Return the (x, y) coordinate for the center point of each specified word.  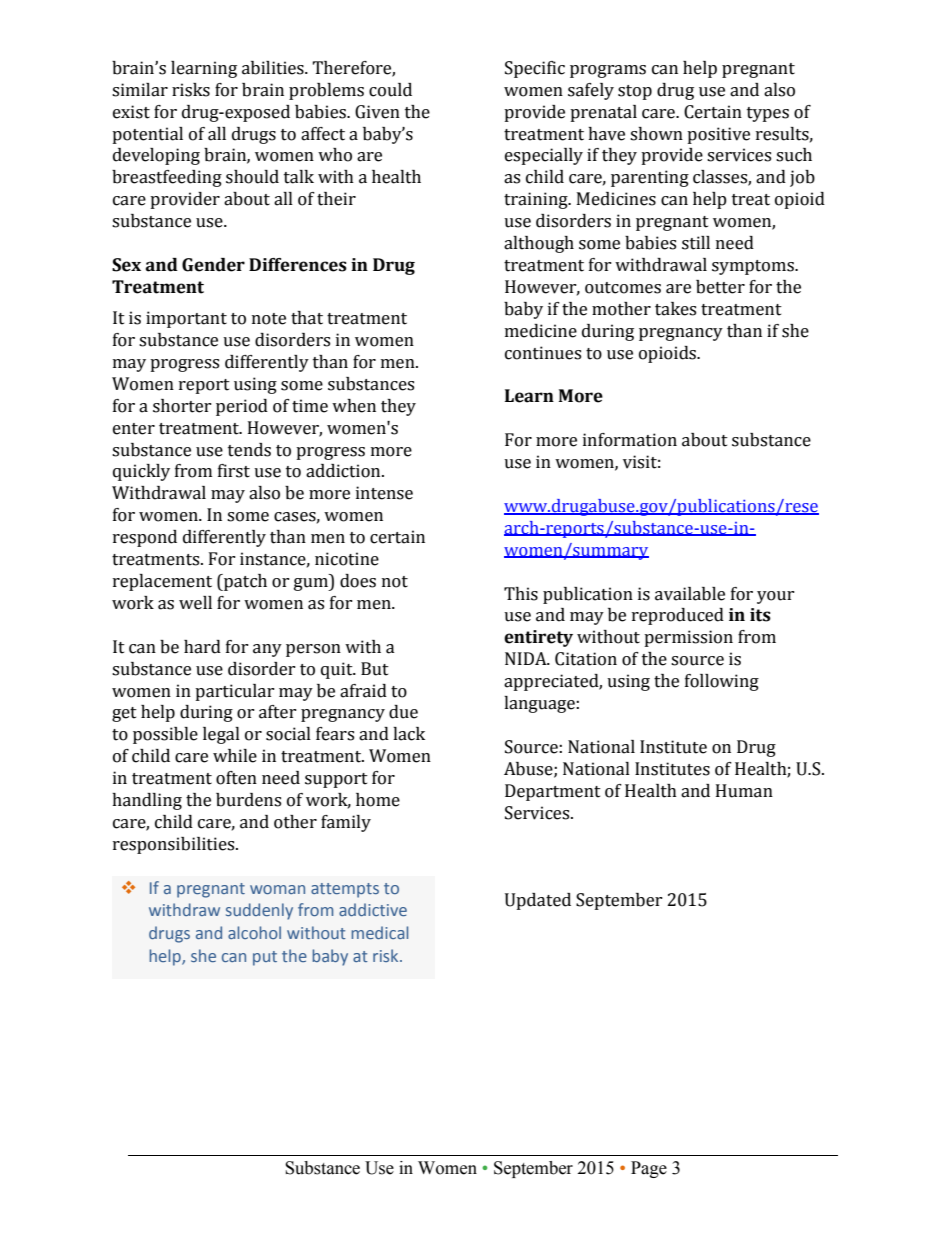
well (195, 603)
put (265, 958)
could (390, 90)
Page (649, 1169)
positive (718, 135)
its (760, 615)
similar (140, 90)
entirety (538, 638)
